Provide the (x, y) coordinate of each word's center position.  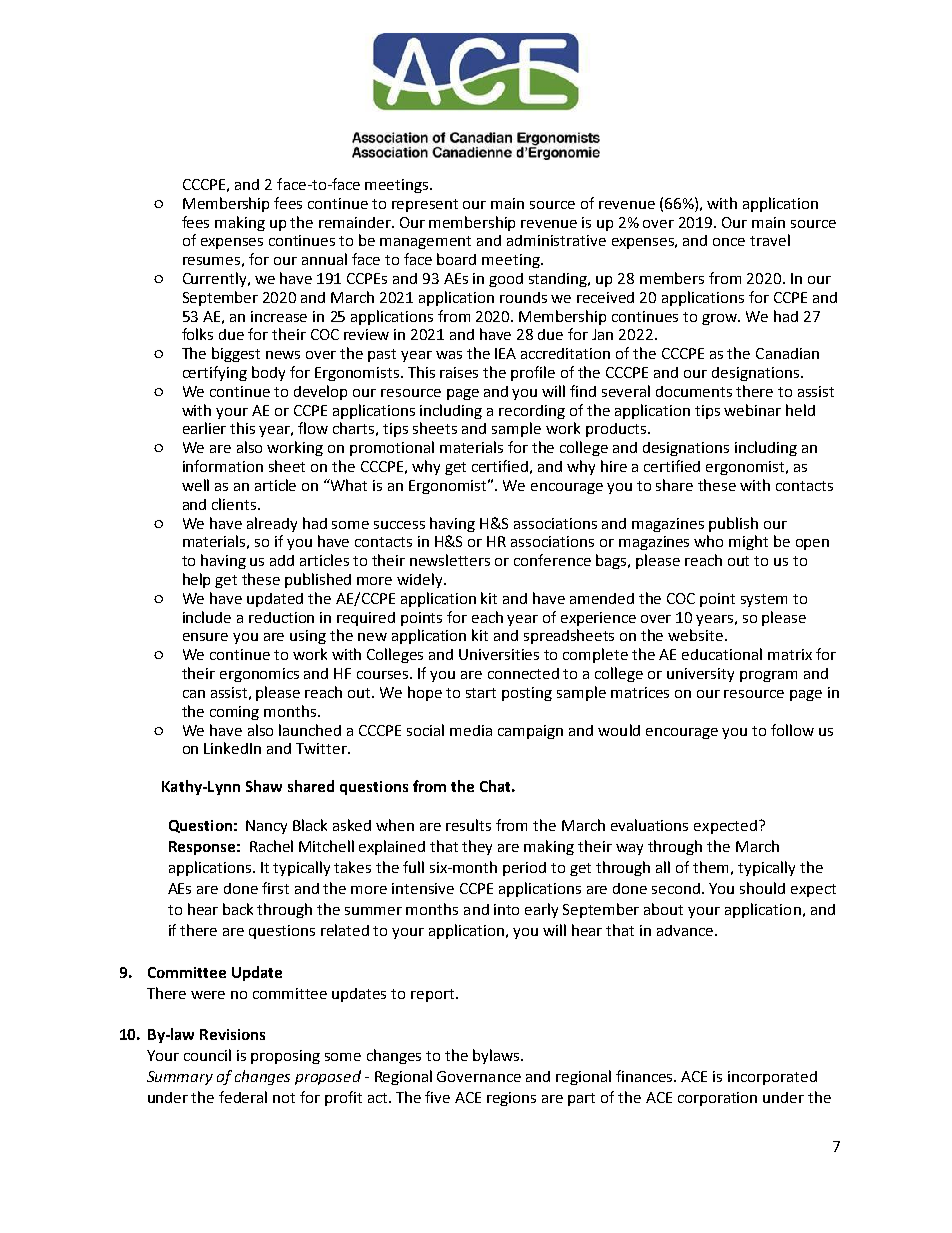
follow (792, 730)
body (268, 373)
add (282, 560)
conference (552, 560)
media (471, 730)
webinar (752, 410)
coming (234, 713)
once (729, 242)
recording (532, 412)
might (748, 542)
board (456, 259)
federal (243, 1097)
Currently (216, 279)
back (238, 909)
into (506, 909)
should (762, 888)
